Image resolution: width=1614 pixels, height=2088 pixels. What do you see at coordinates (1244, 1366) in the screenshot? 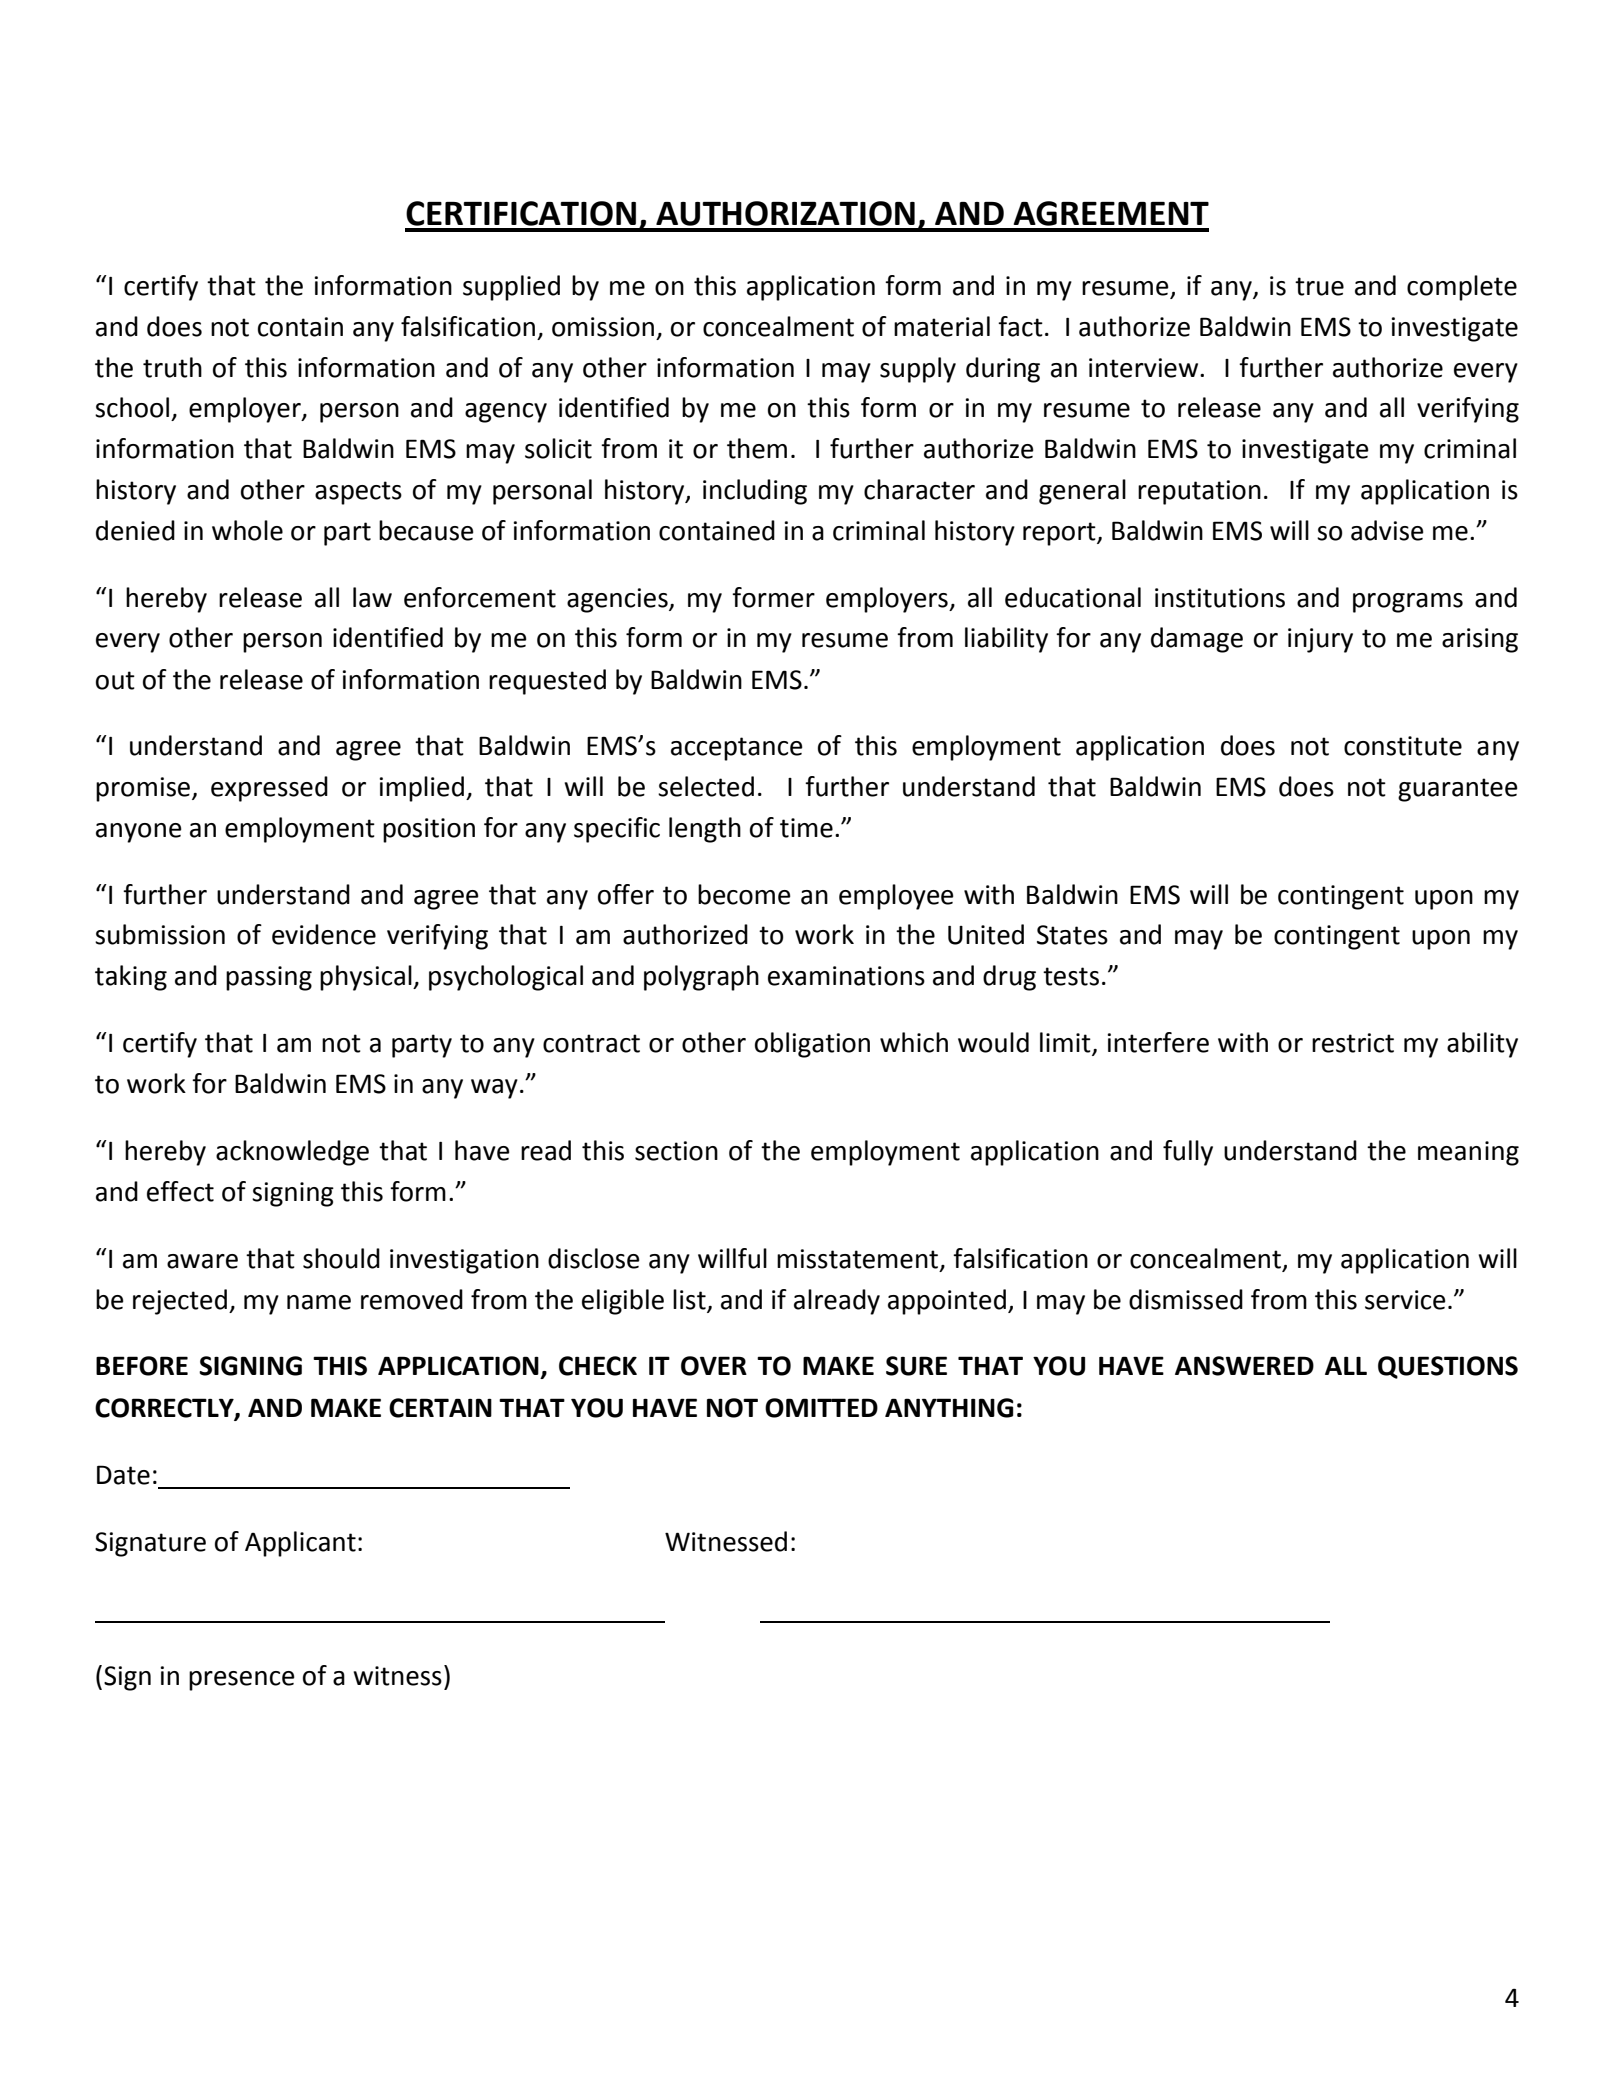
I see `ANSWERED` at bounding box center [1244, 1366].
